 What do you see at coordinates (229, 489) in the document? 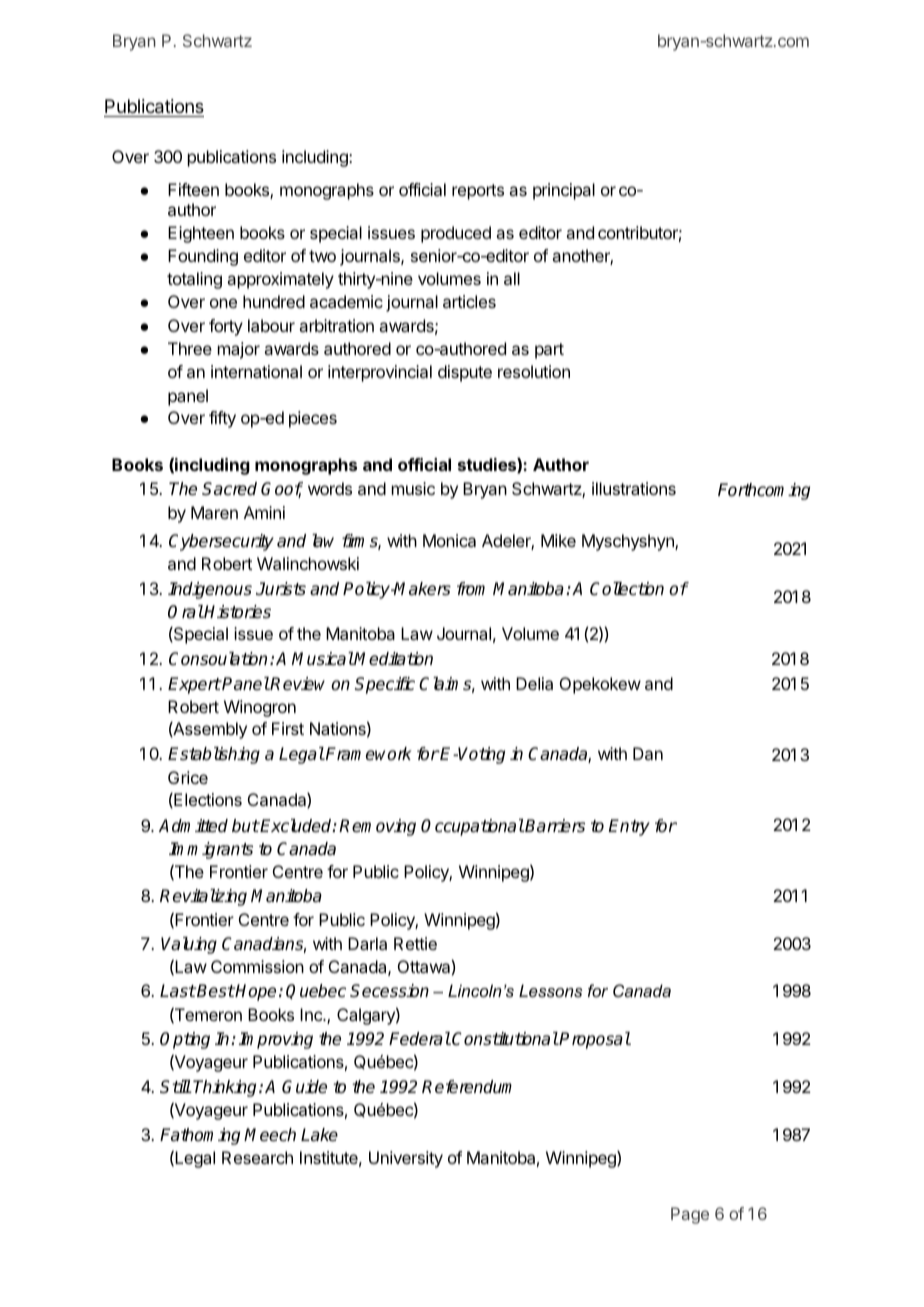
I see `Sacred` at bounding box center [229, 489].
